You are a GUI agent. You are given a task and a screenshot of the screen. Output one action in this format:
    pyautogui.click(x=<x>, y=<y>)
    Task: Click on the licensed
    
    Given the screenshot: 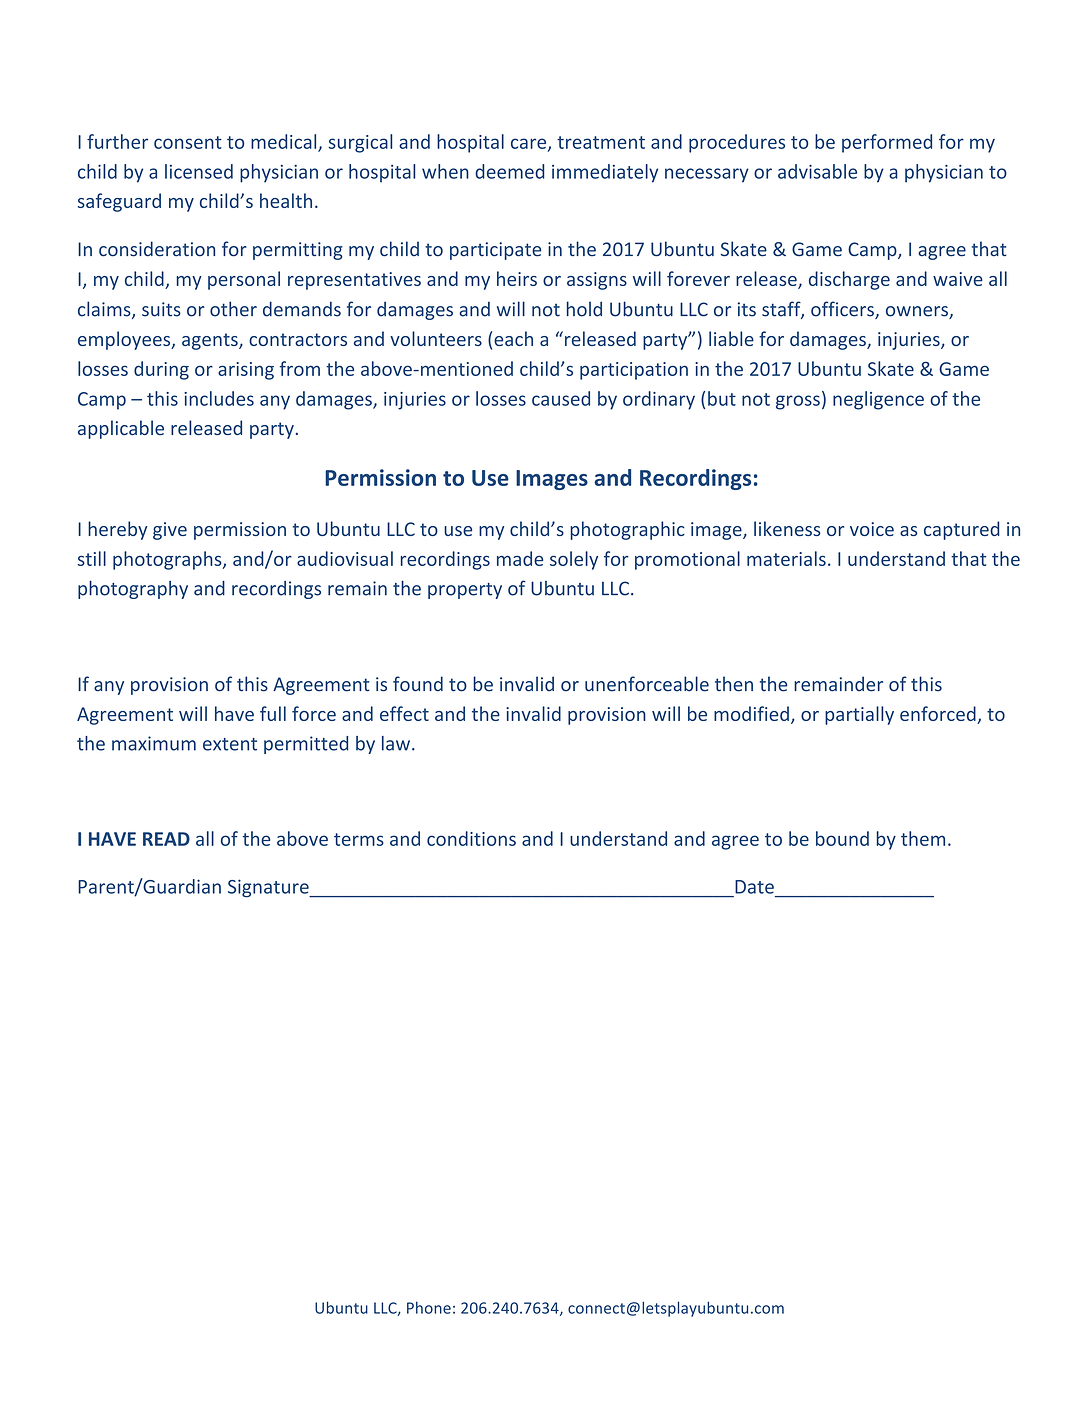 What is the action you would take?
    pyautogui.click(x=199, y=171)
